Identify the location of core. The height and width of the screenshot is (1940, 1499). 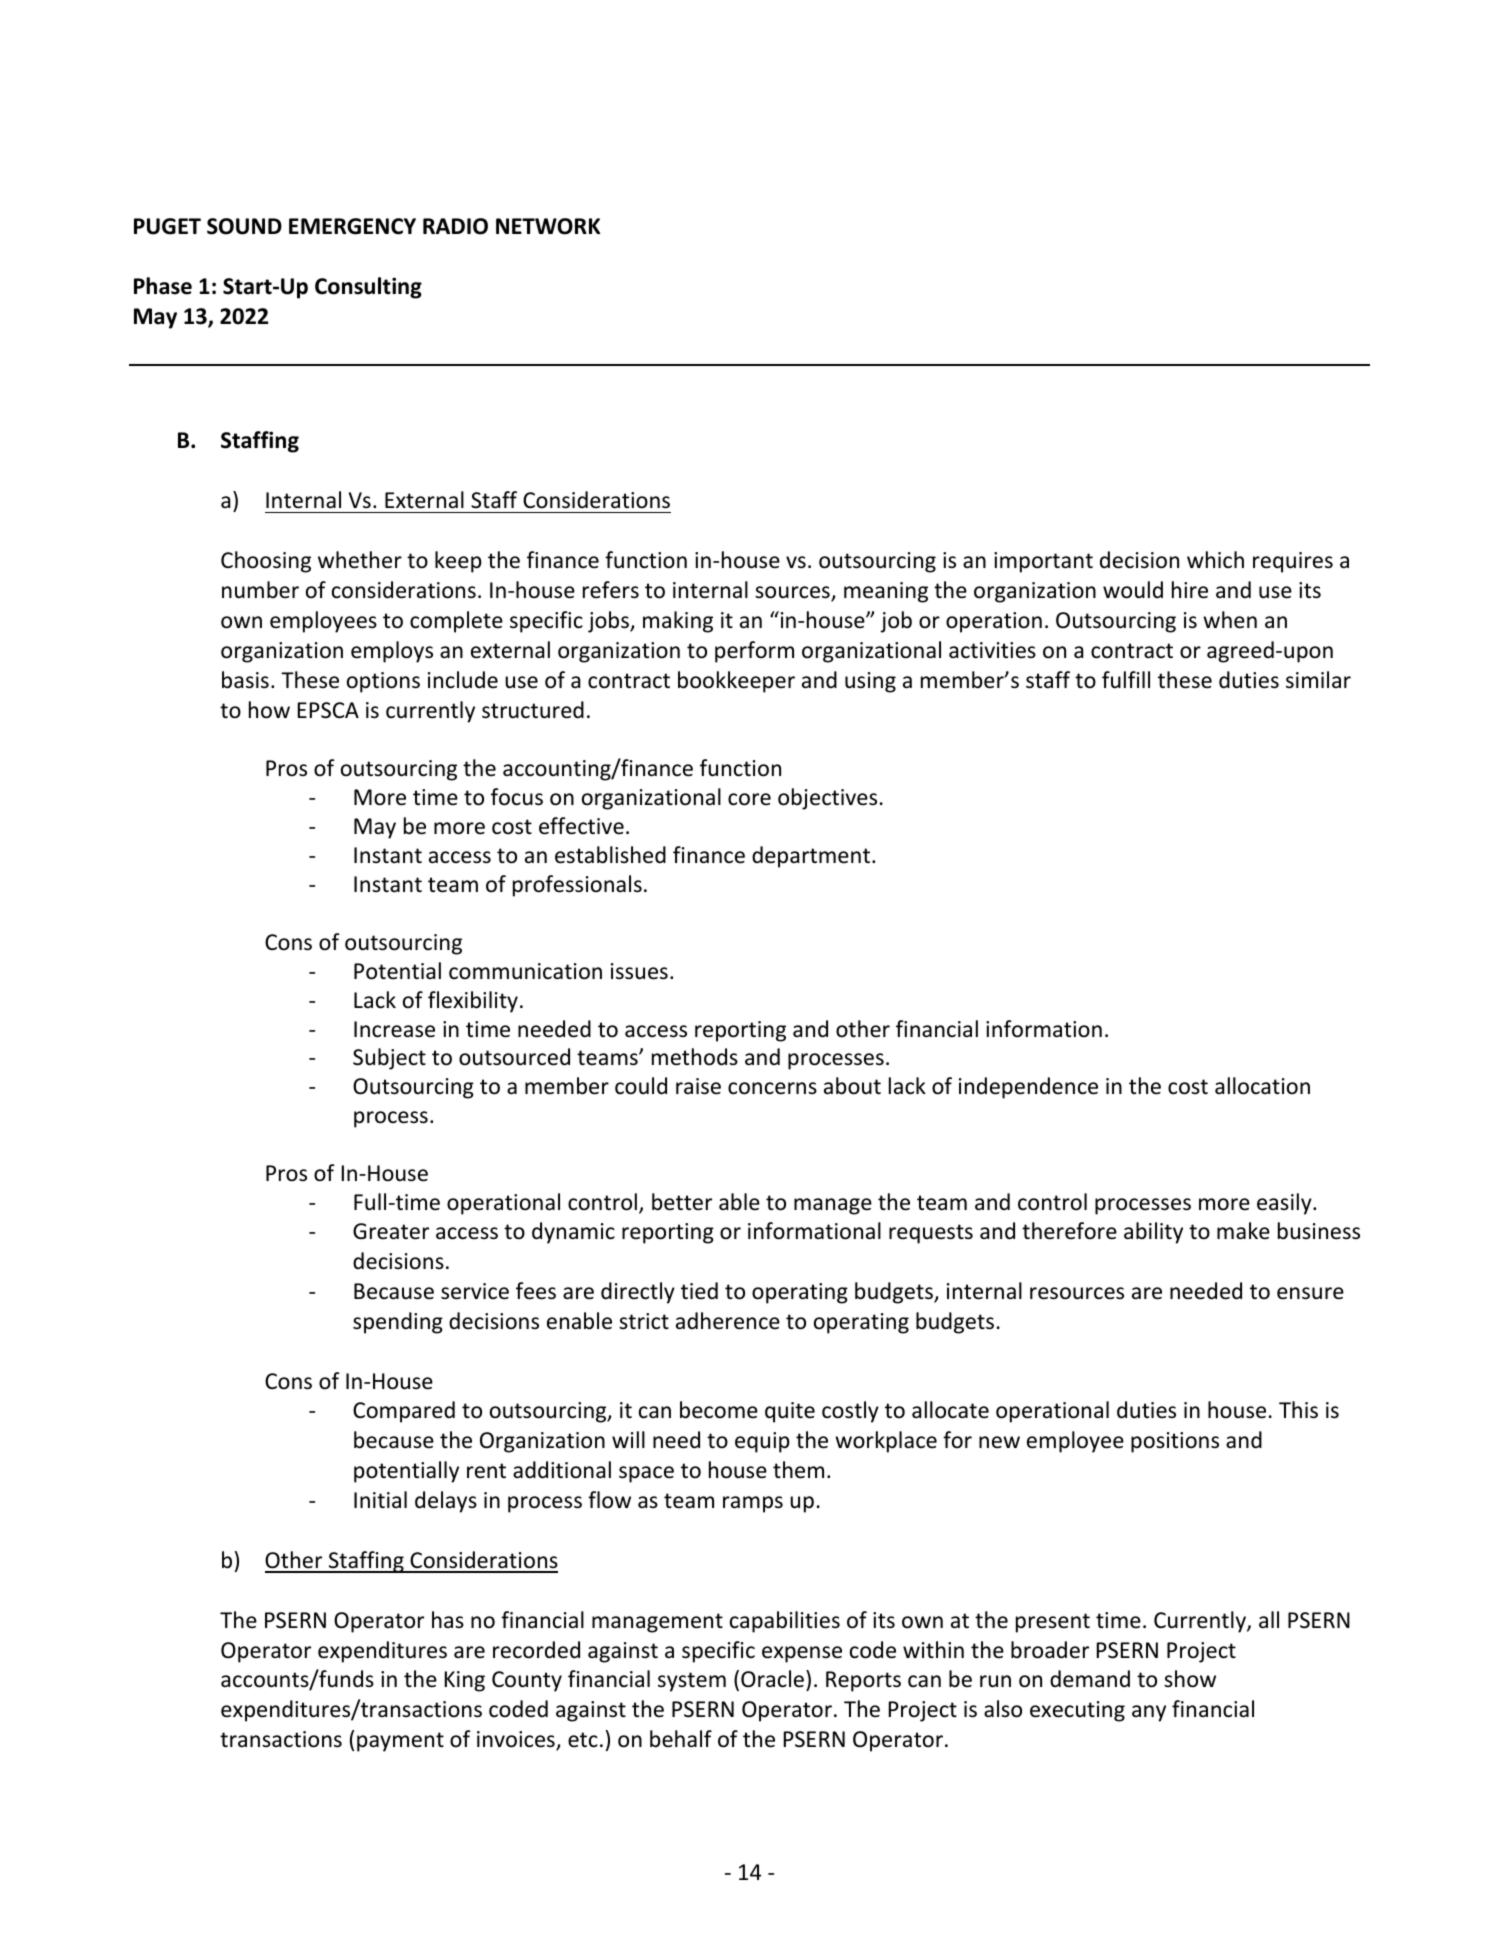
(749, 799).
